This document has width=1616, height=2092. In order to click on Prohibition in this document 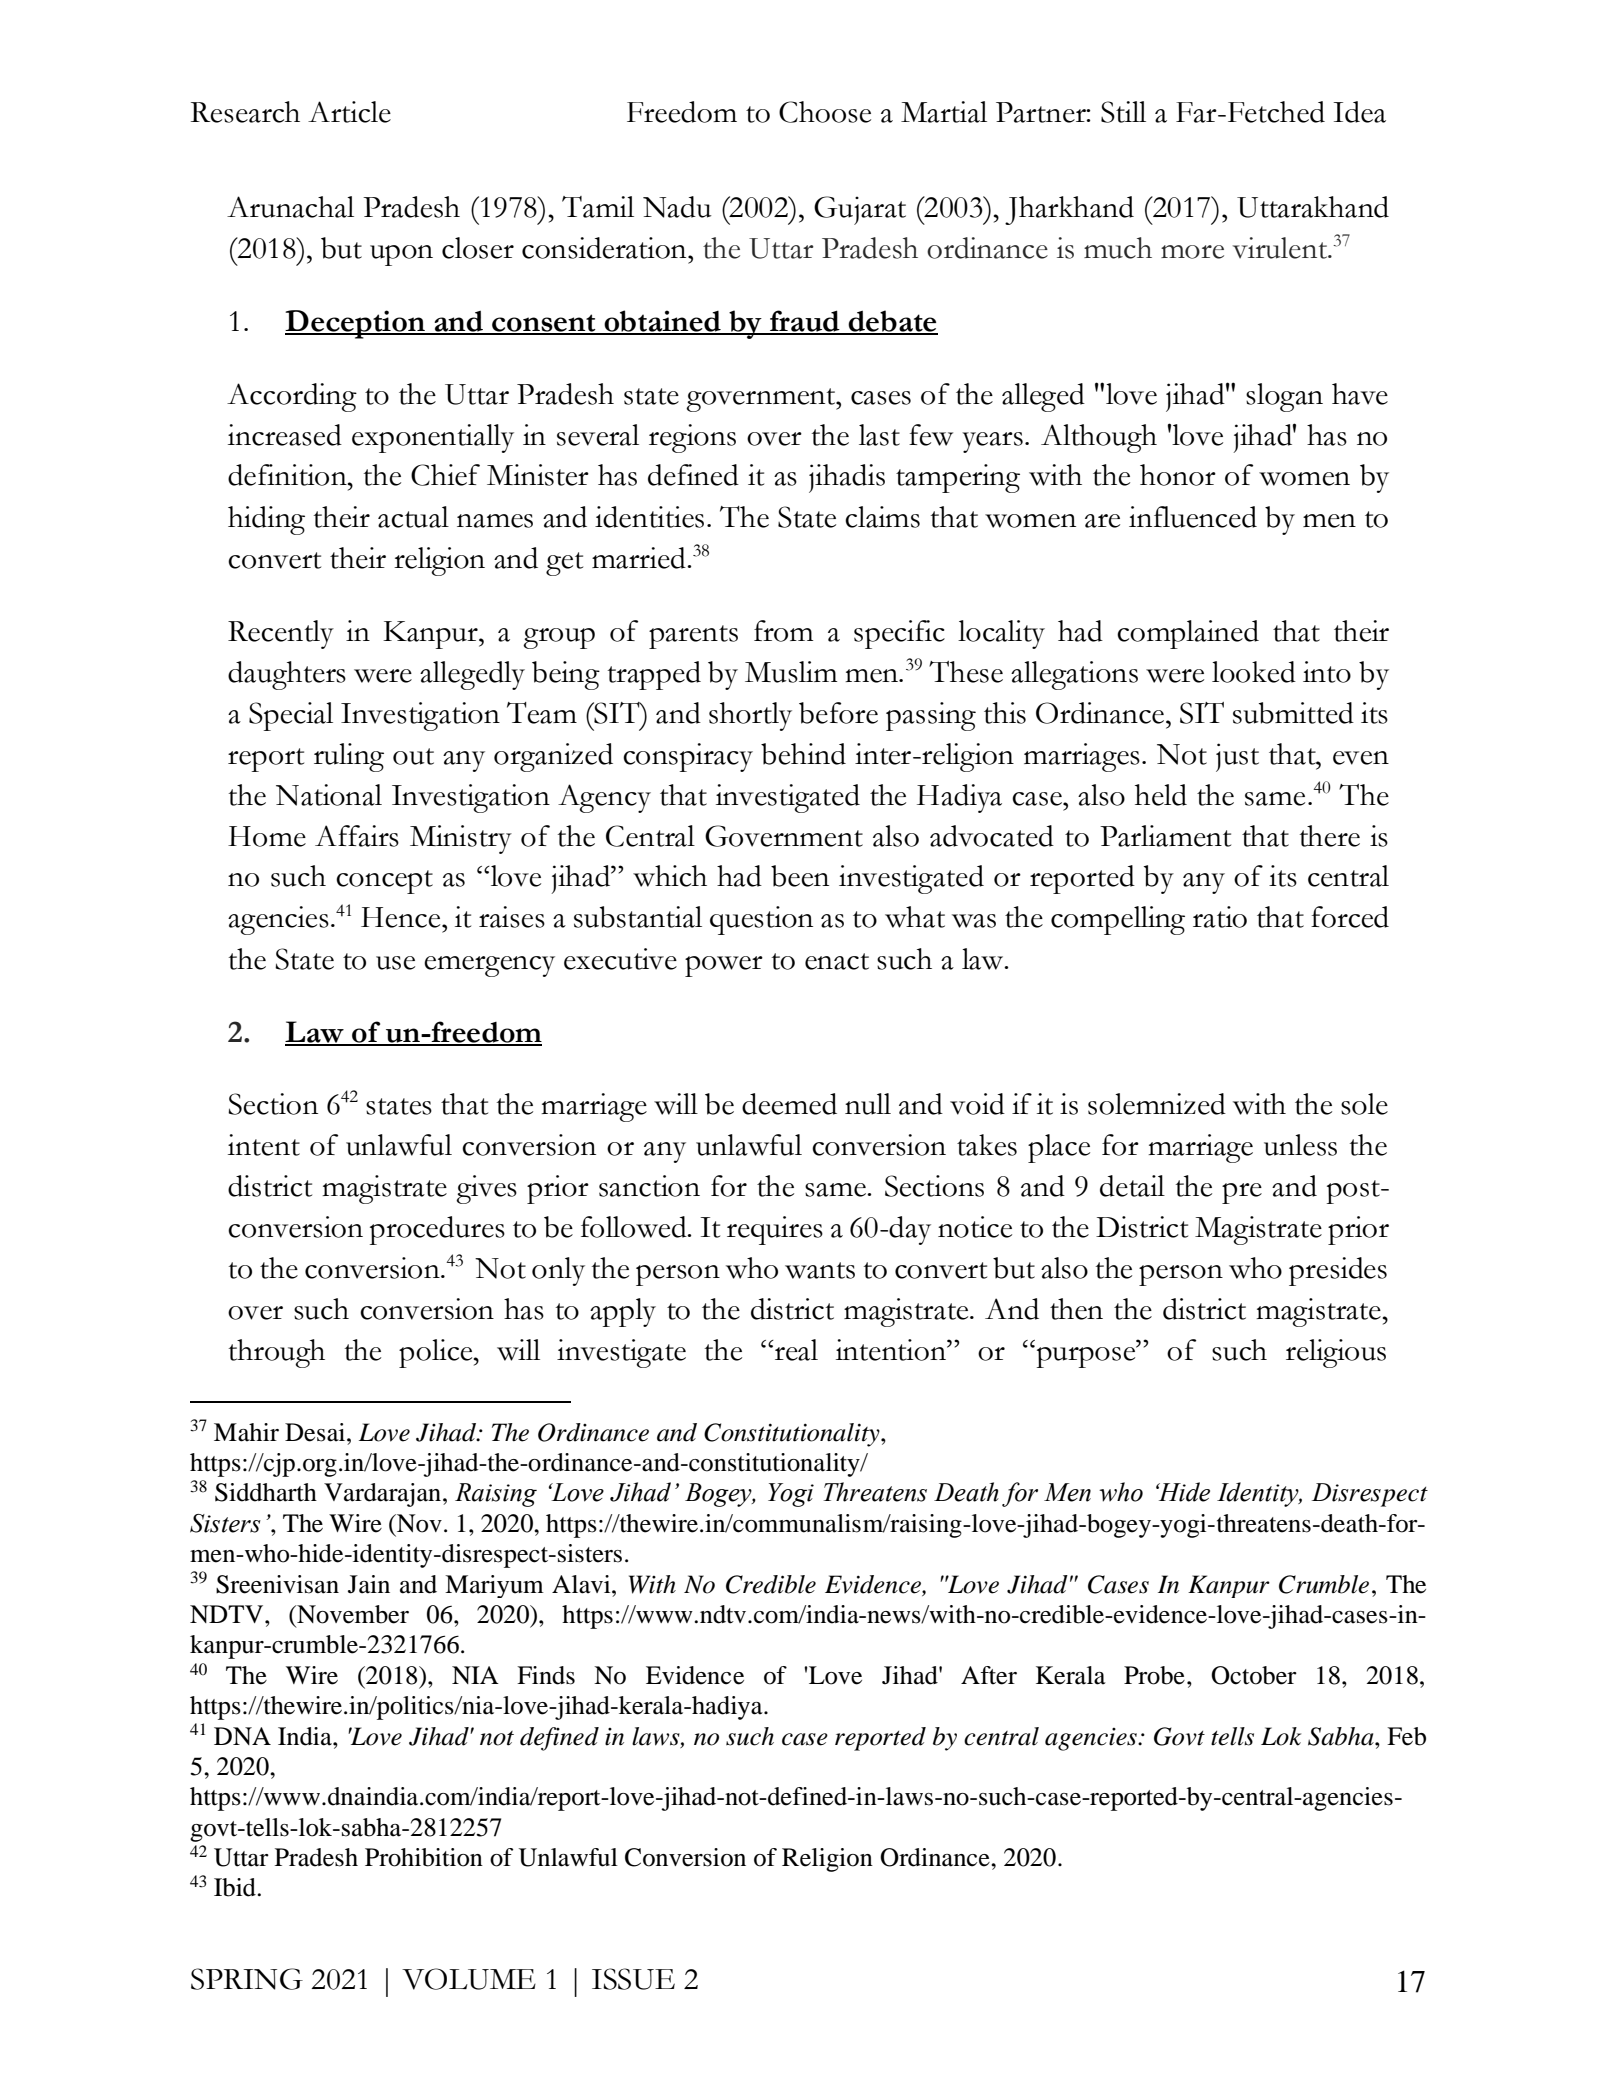, I will do `click(424, 1857)`.
